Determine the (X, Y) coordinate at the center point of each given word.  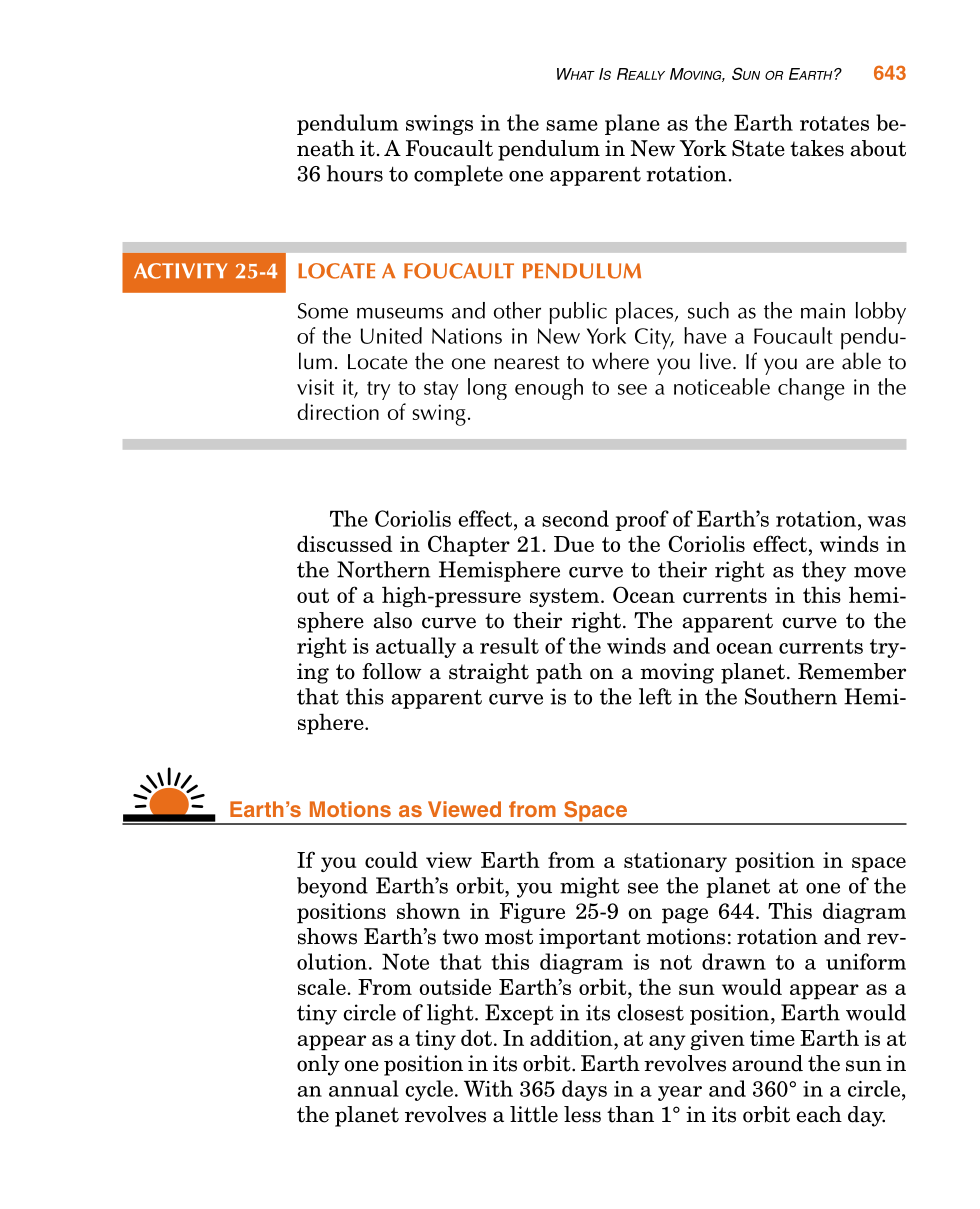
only (318, 1065)
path (559, 673)
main (823, 311)
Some (323, 311)
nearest (527, 363)
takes (817, 148)
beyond (332, 887)
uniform (866, 961)
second (575, 518)
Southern (791, 696)
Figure (532, 913)
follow (392, 671)
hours (354, 173)
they (824, 571)
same (572, 125)
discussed (345, 543)
